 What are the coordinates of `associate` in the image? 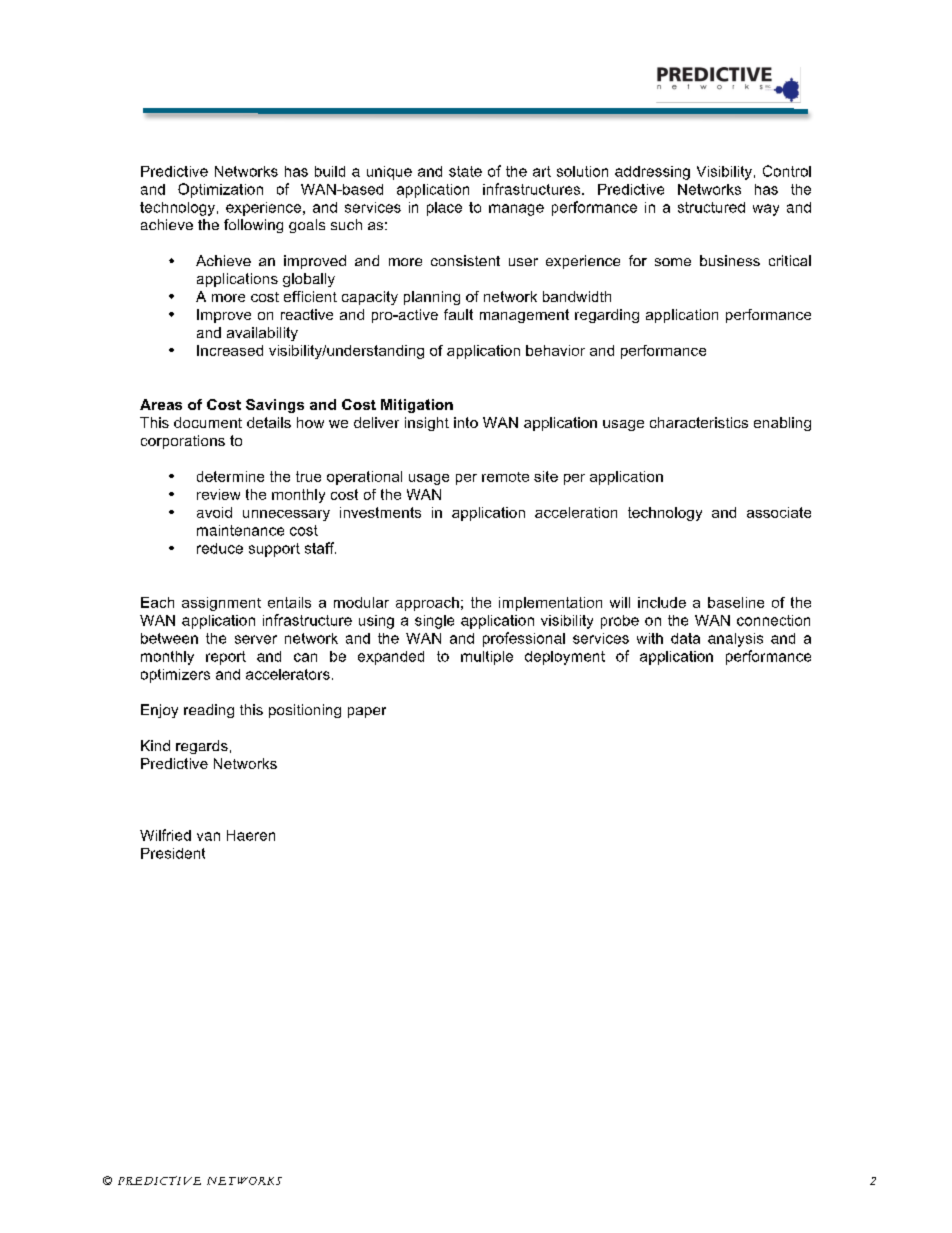 It's located at (779, 512).
